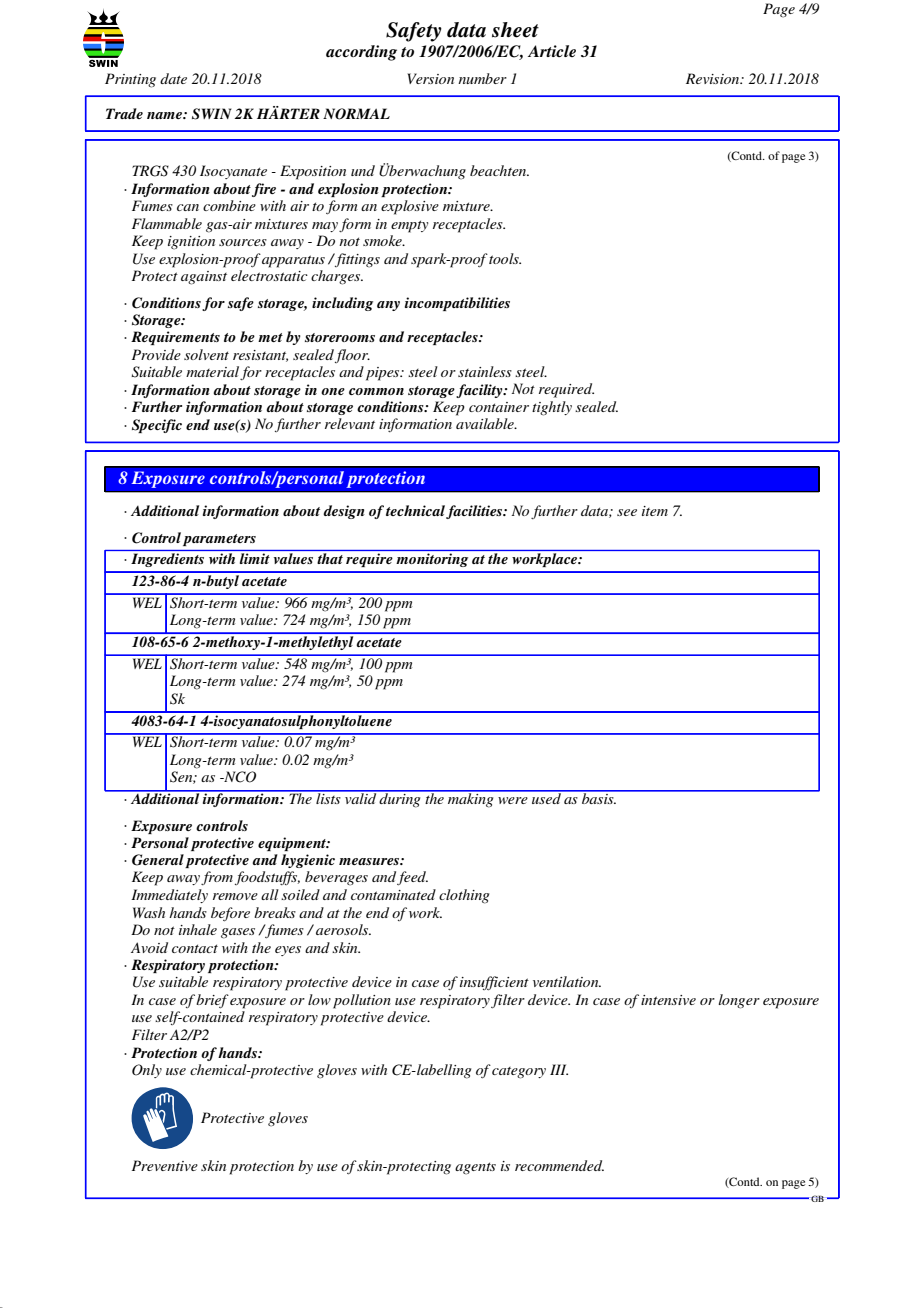  What do you see at coordinates (430, 78) in the screenshot?
I see `Version` at bounding box center [430, 78].
